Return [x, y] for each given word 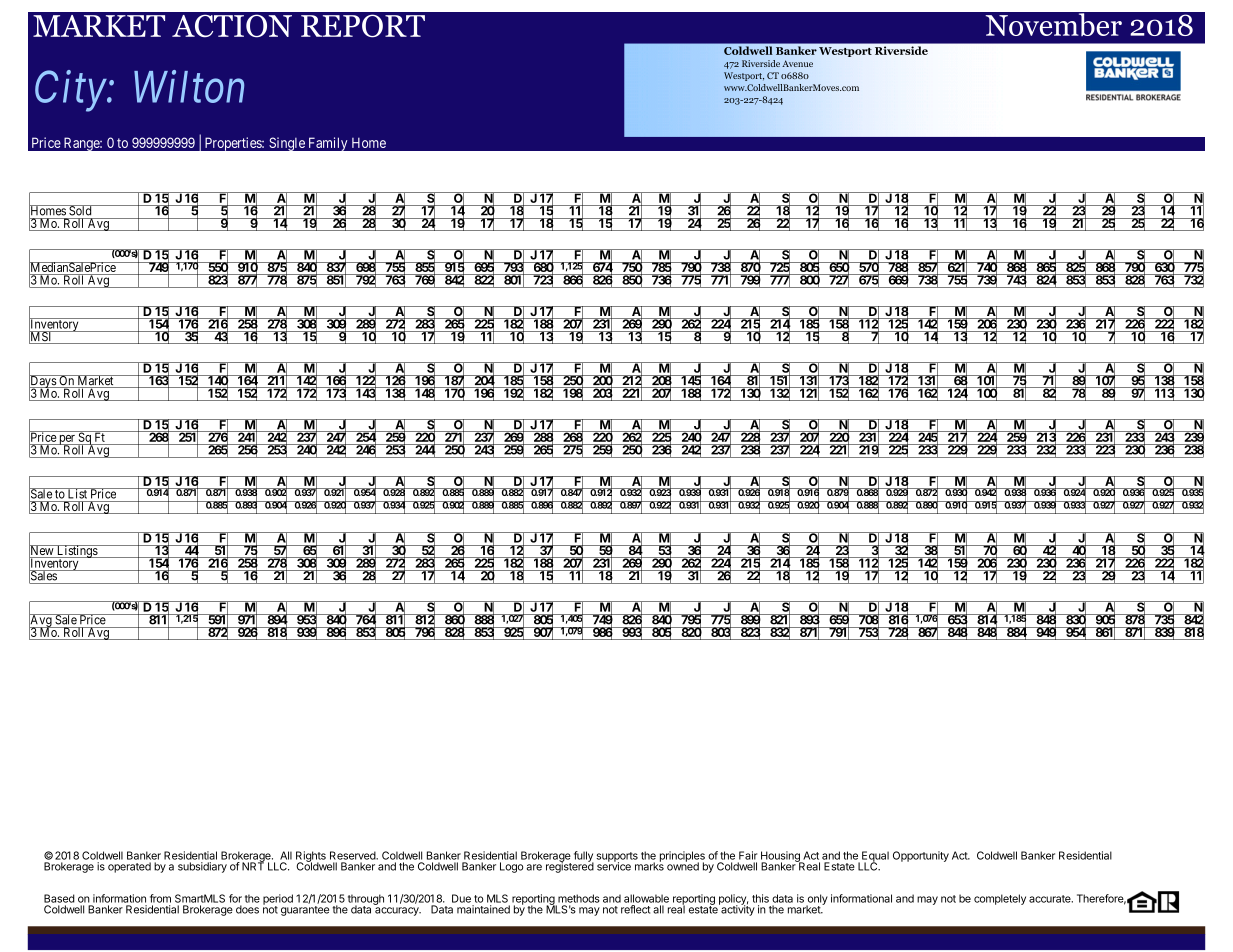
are [534, 867]
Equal [875, 857]
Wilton [189, 86]
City [71, 91]
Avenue [797, 63]
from [160, 898]
